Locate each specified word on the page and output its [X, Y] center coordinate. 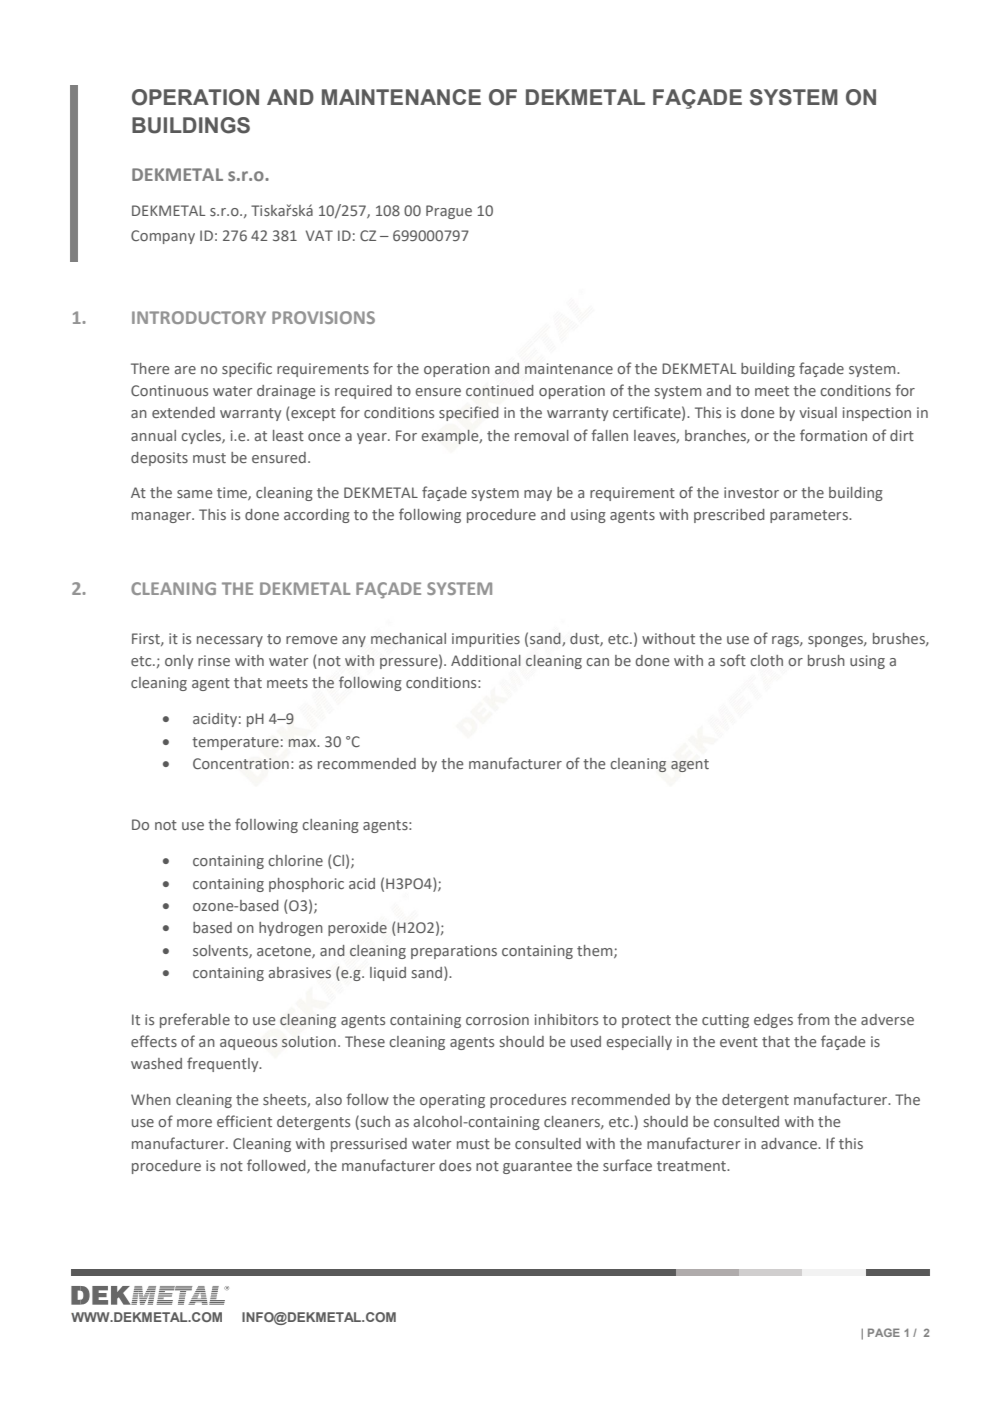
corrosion [497, 1019]
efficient [244, 1121]
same [194, 494]
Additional [486, 660]
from [813, 1019]
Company [163, 237]
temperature [235, 743]
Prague [449, 212]
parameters [810, 516]
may [538, 495]
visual [818, 412]
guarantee [537, 1167]
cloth [766, 660]
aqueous [248, 1044]
